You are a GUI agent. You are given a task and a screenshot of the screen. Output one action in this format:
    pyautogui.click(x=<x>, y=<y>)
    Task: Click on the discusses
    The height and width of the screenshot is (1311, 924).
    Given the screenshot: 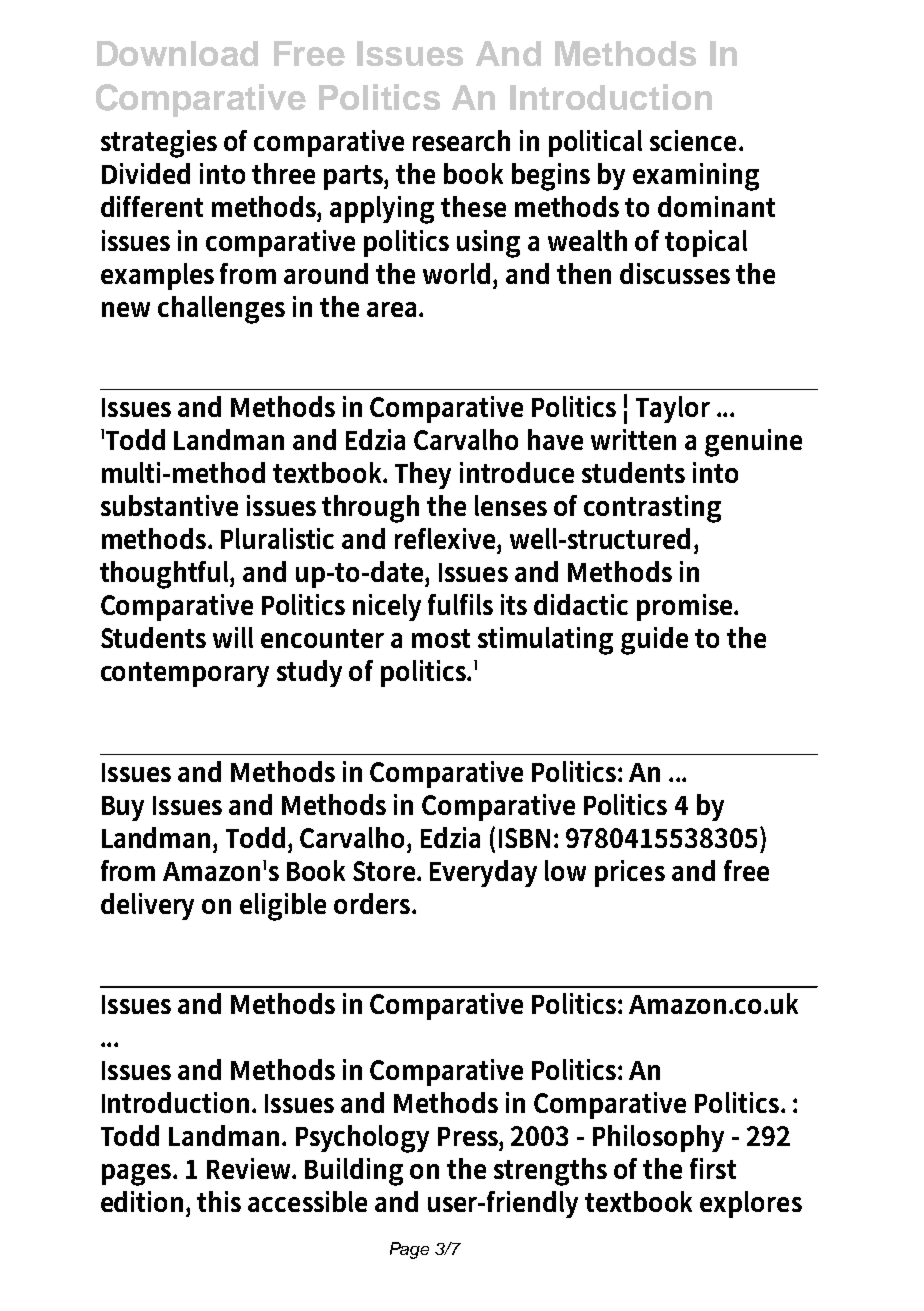 What is the action you would take?
    pyautogui.click(x=675, y=273)
